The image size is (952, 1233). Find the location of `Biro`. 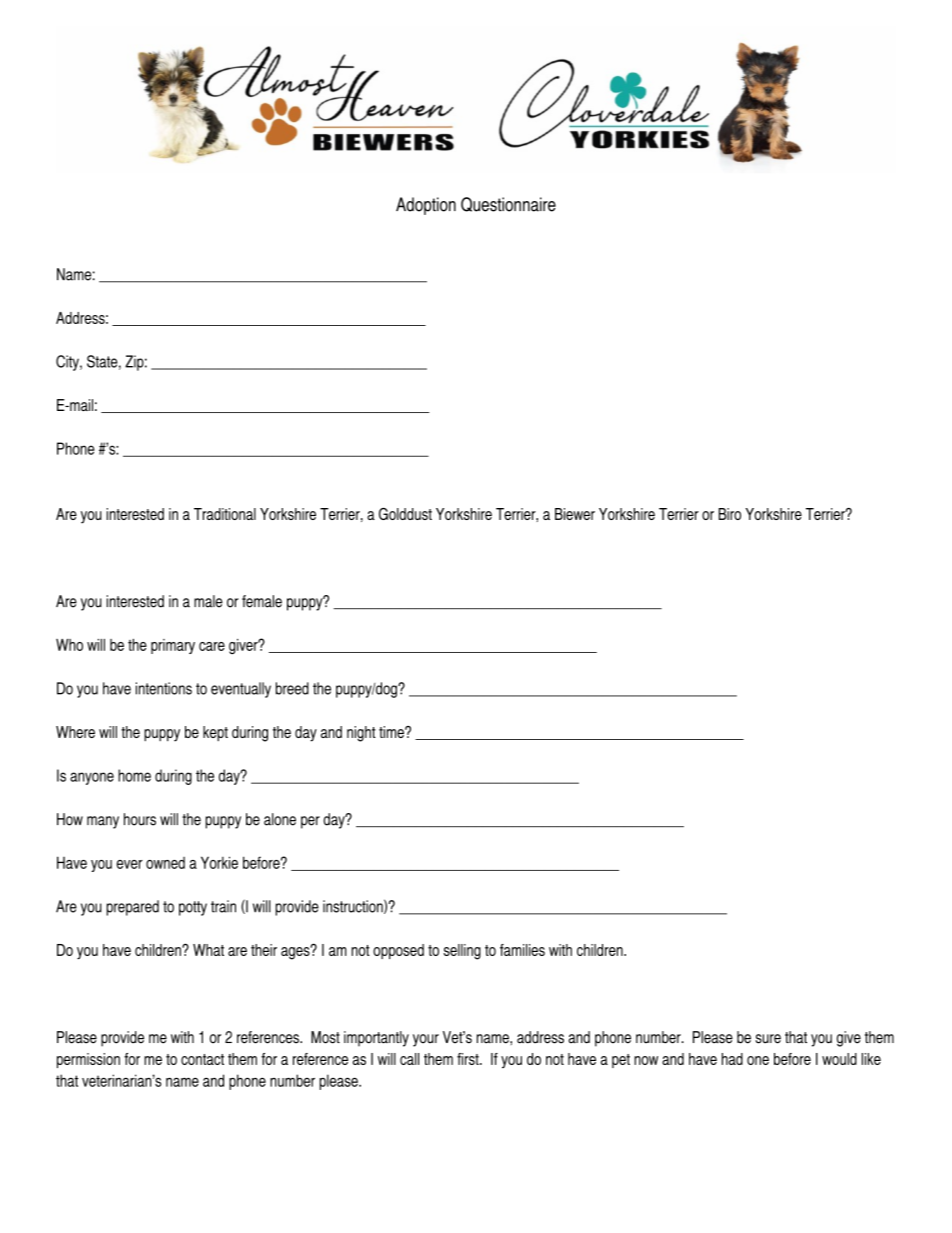

Biro is located at coordinates (730, 514).
